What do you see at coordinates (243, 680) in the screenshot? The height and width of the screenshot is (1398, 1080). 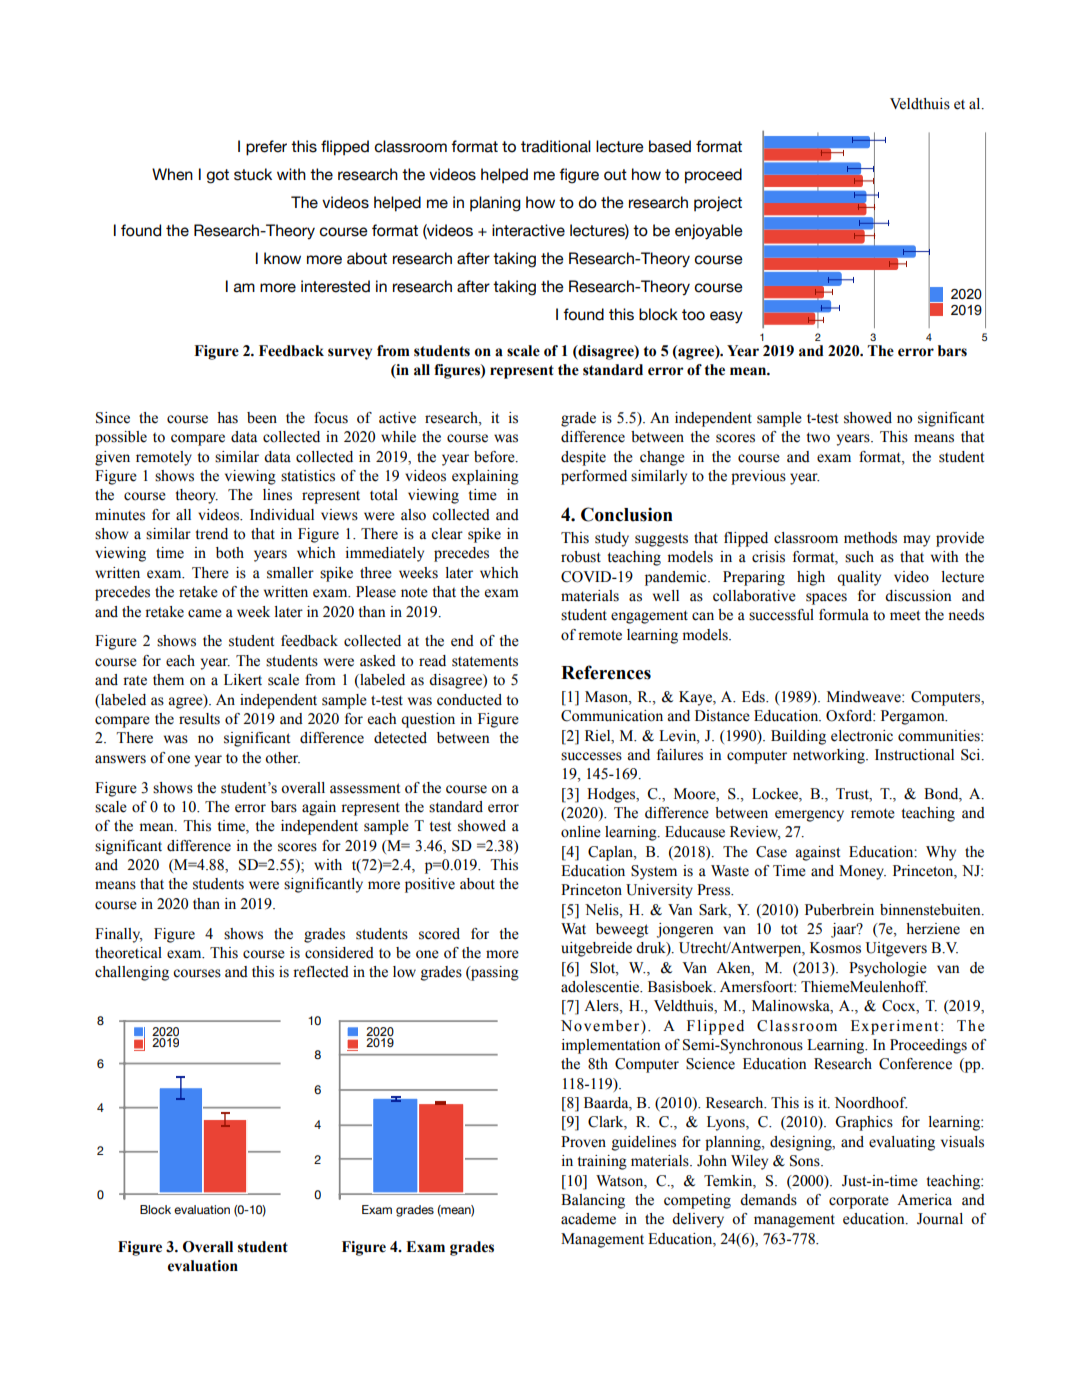 I see `Likert` at bounding box center [243, 680].
